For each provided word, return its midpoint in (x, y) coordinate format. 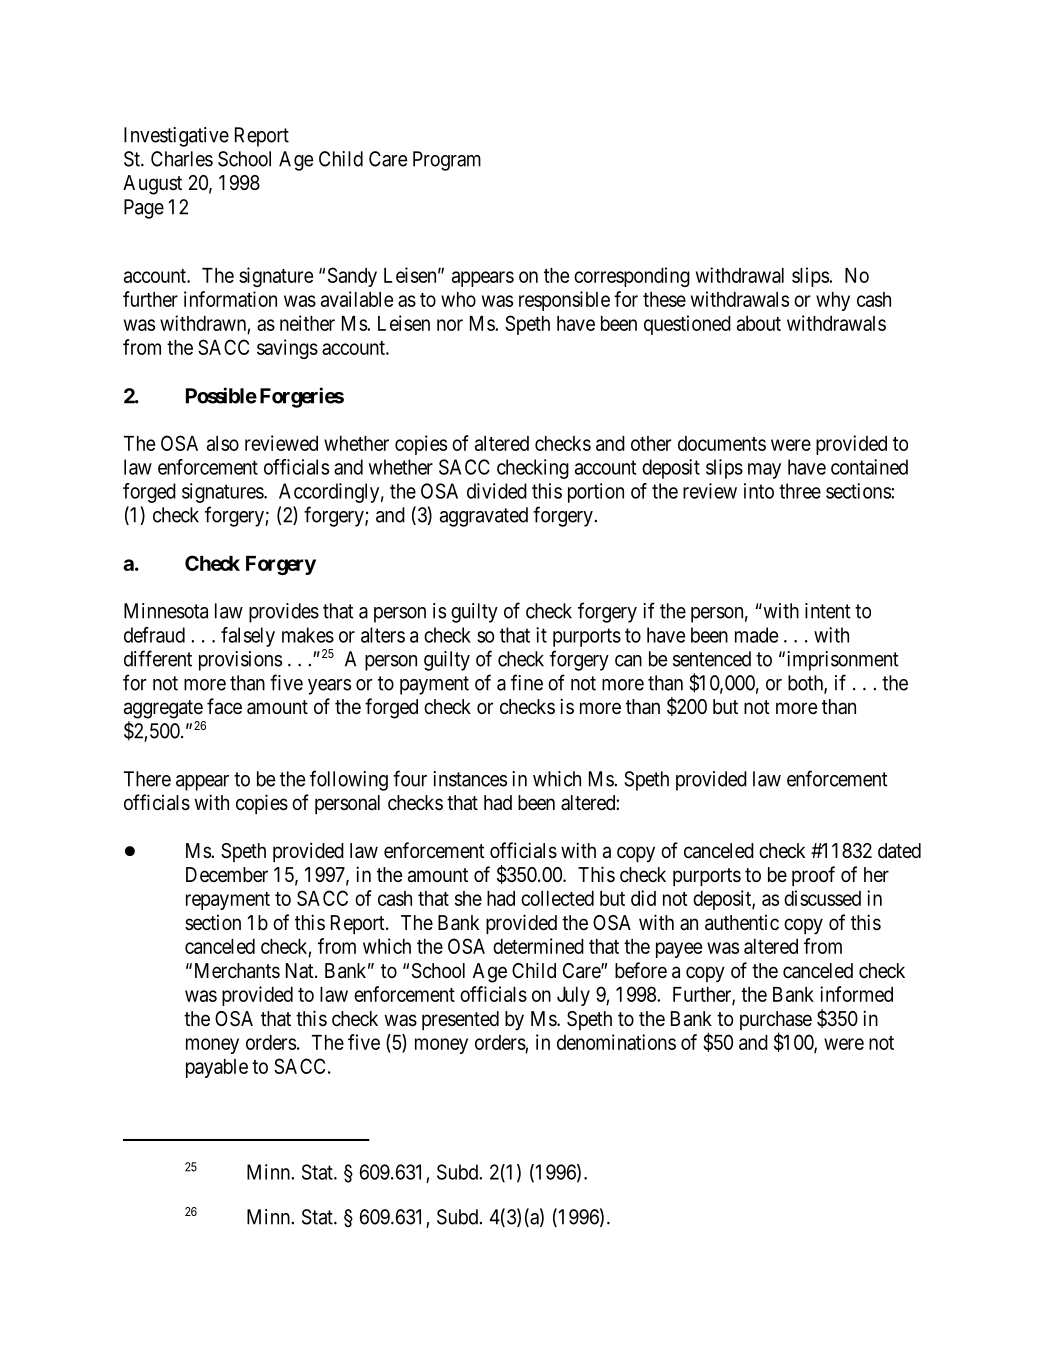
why (833, 301)
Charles (182, 159)
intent (828, 611)
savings (287, 349)
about (759, 323)
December (227, 874)
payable (217, 1068)
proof (813, 876)
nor (450, 325)
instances (470, 779)
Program (447, 161)
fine (527, 682)
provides (284, 613)
